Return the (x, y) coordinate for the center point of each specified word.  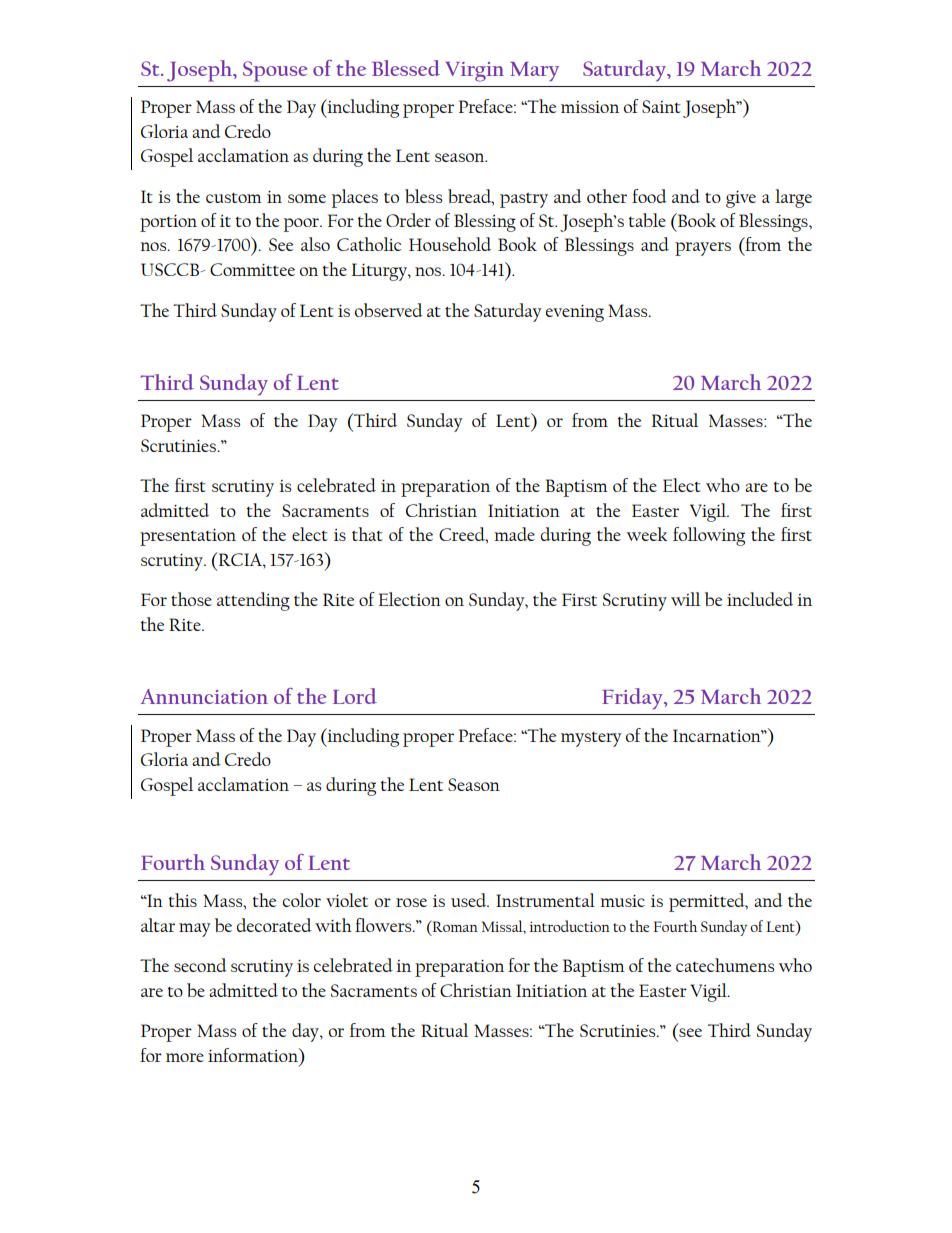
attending (253, 601)
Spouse (275, 71)
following (709, 536)
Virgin (474, 72)
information (254, 1055)
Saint (661, 106)
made (514, 534)
